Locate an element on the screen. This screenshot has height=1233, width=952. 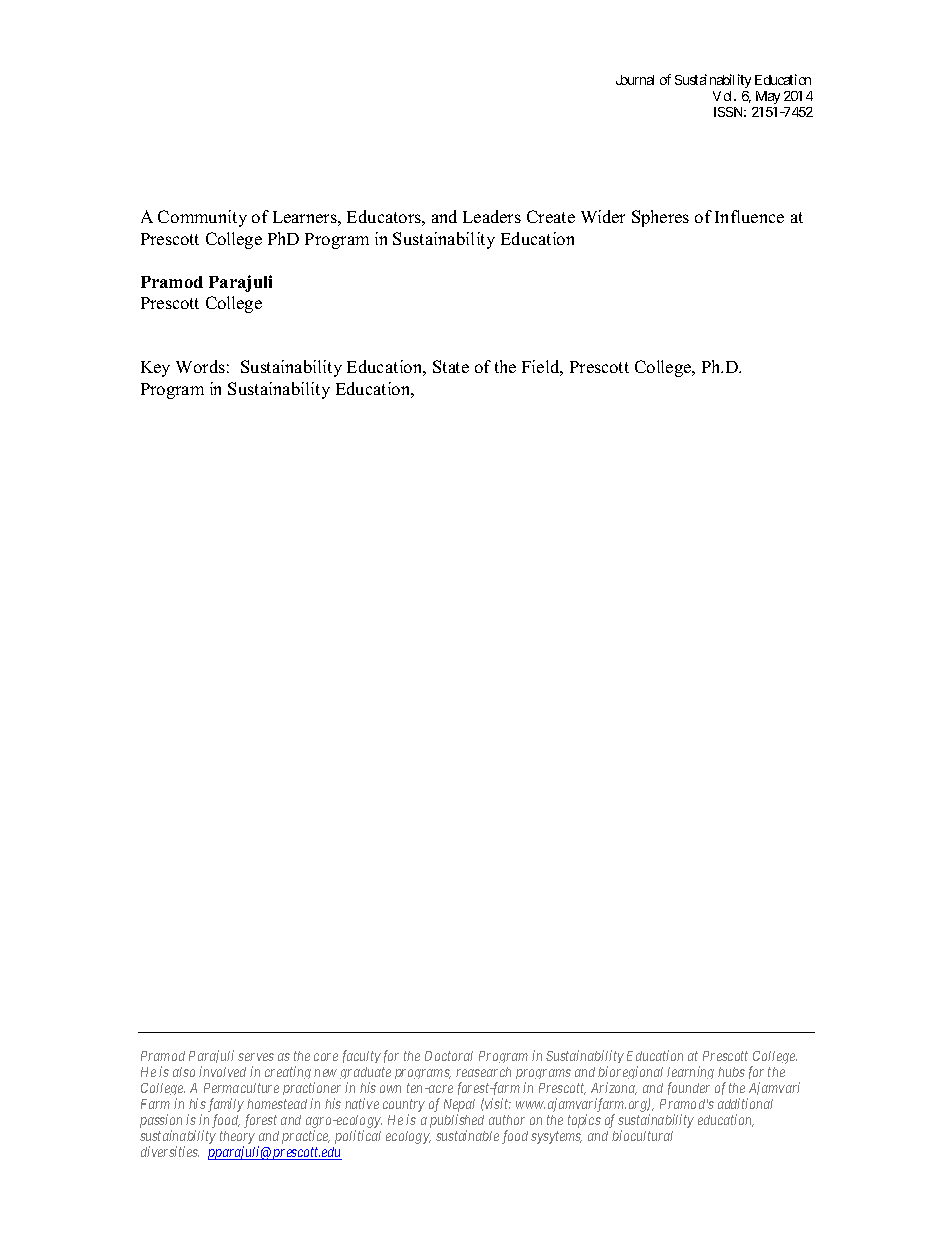
Community is located at coordinates (202, 218).
